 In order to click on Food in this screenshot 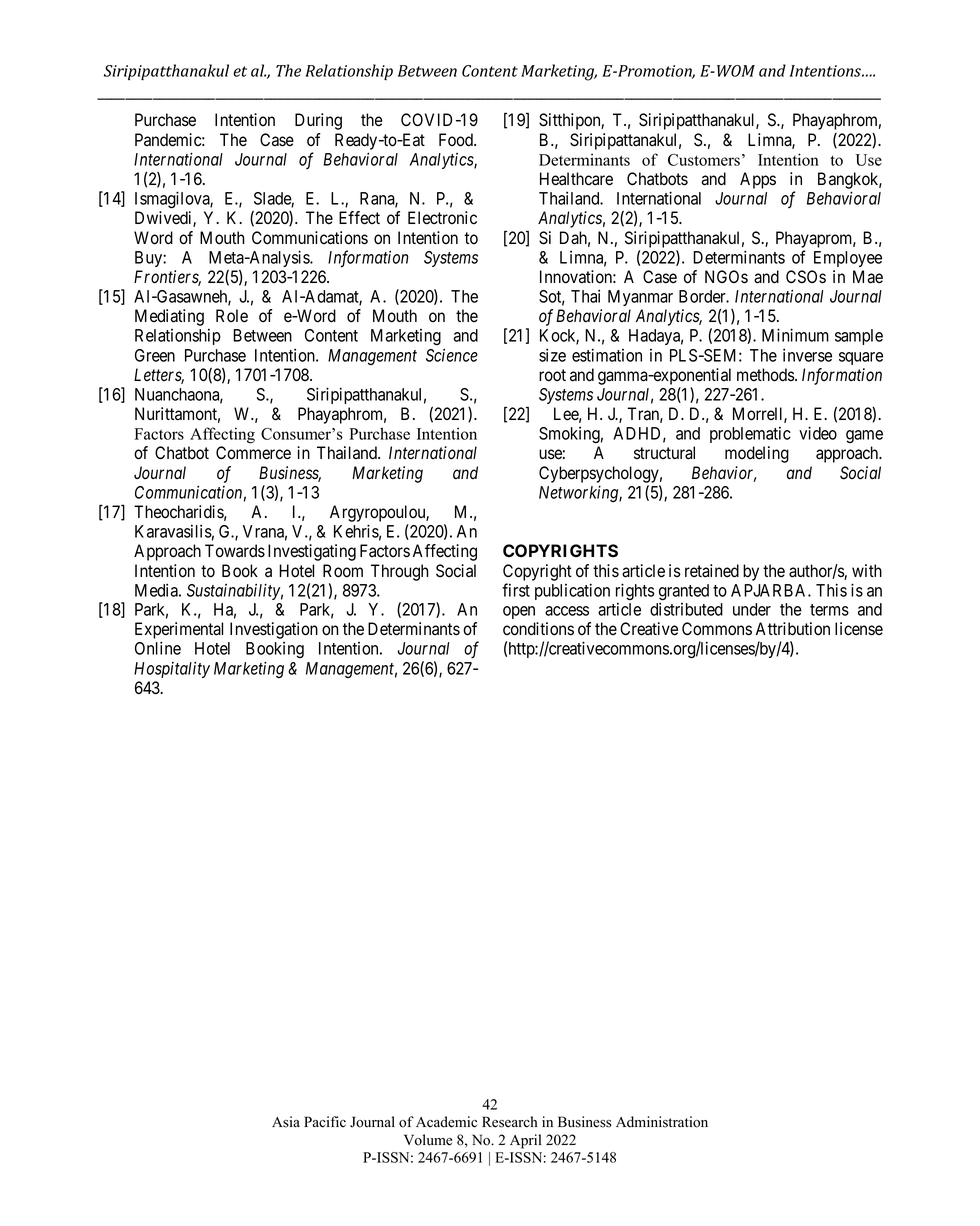, I will do `click(457, 140)`.
